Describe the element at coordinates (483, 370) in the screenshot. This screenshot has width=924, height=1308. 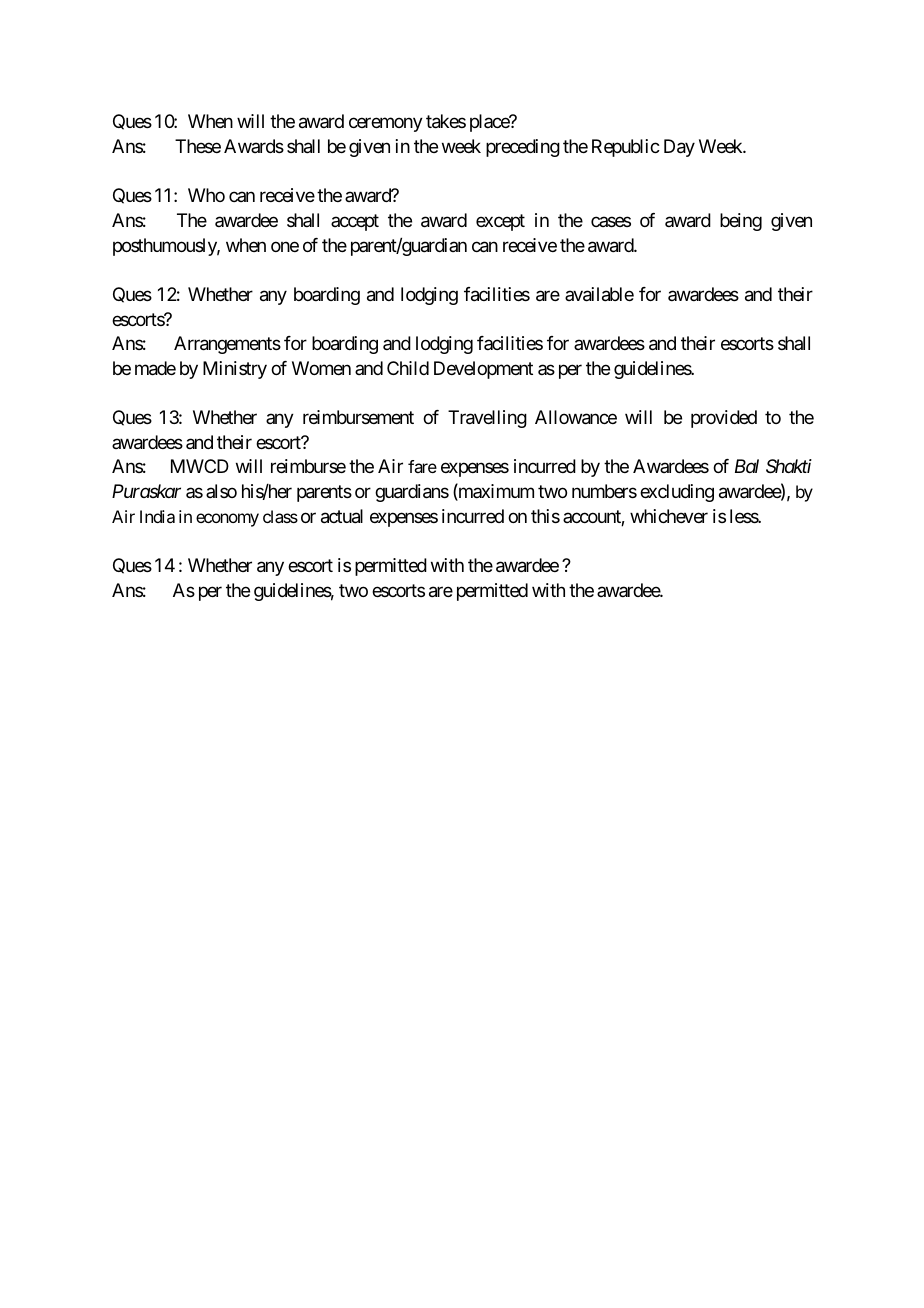
I see `Development` at that location.
